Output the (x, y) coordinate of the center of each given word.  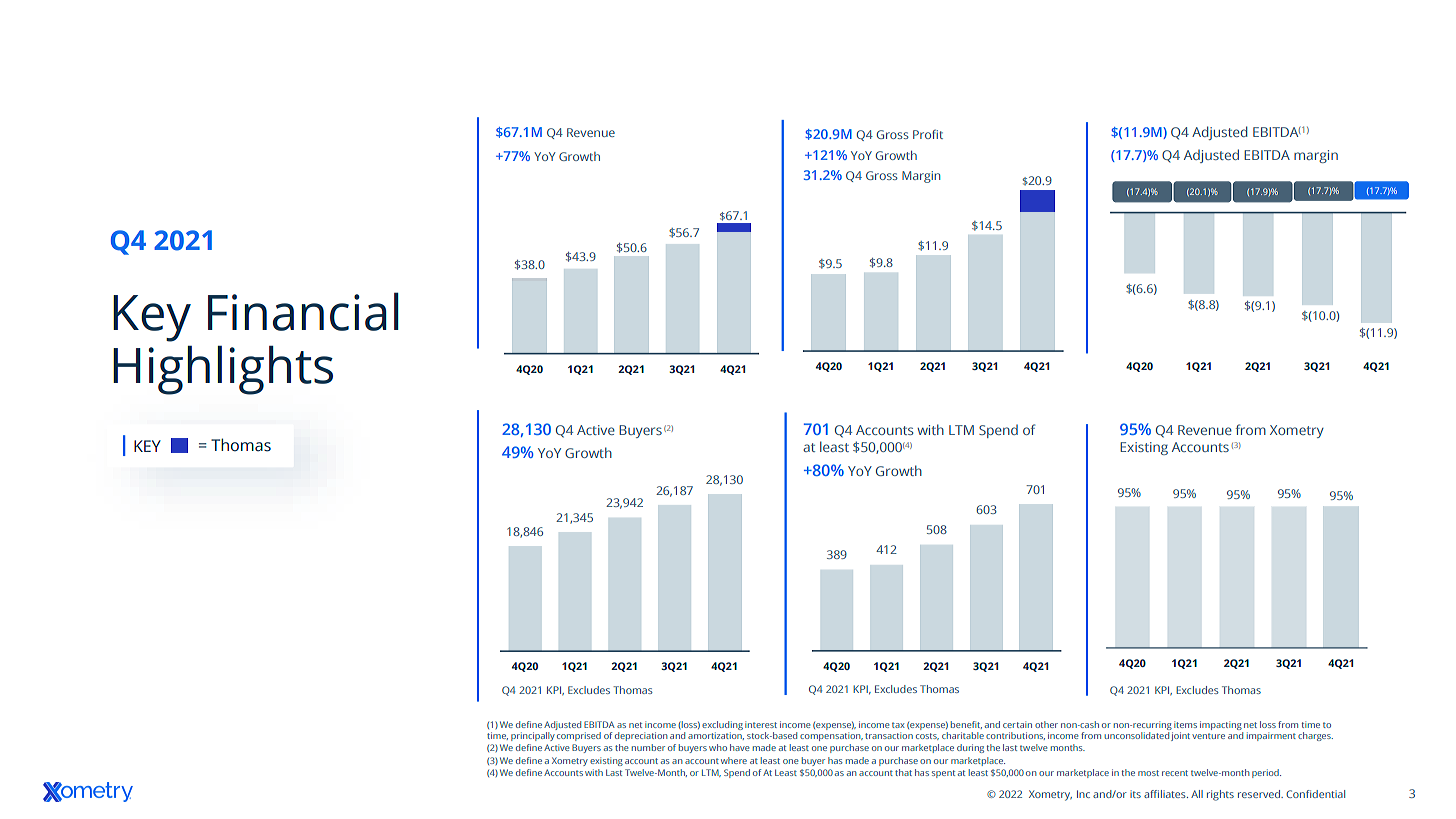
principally (533, 735)
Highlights (223, 370)
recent (1175, 773)
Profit (928, 134)
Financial (303, 311)
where (734, 760)
